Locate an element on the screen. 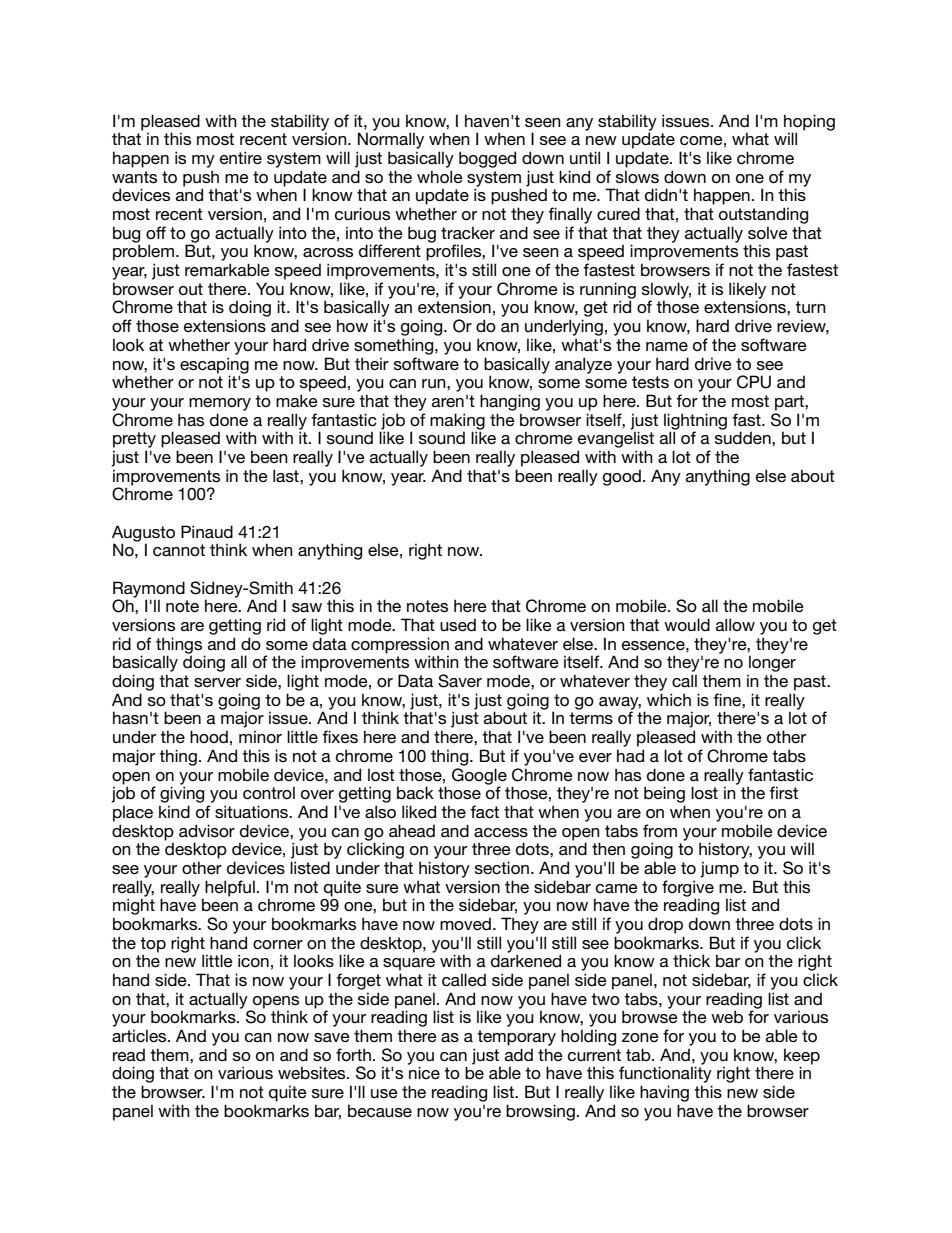 The image size is (952, 1233). bogged is located at coordinates (487, 159).
